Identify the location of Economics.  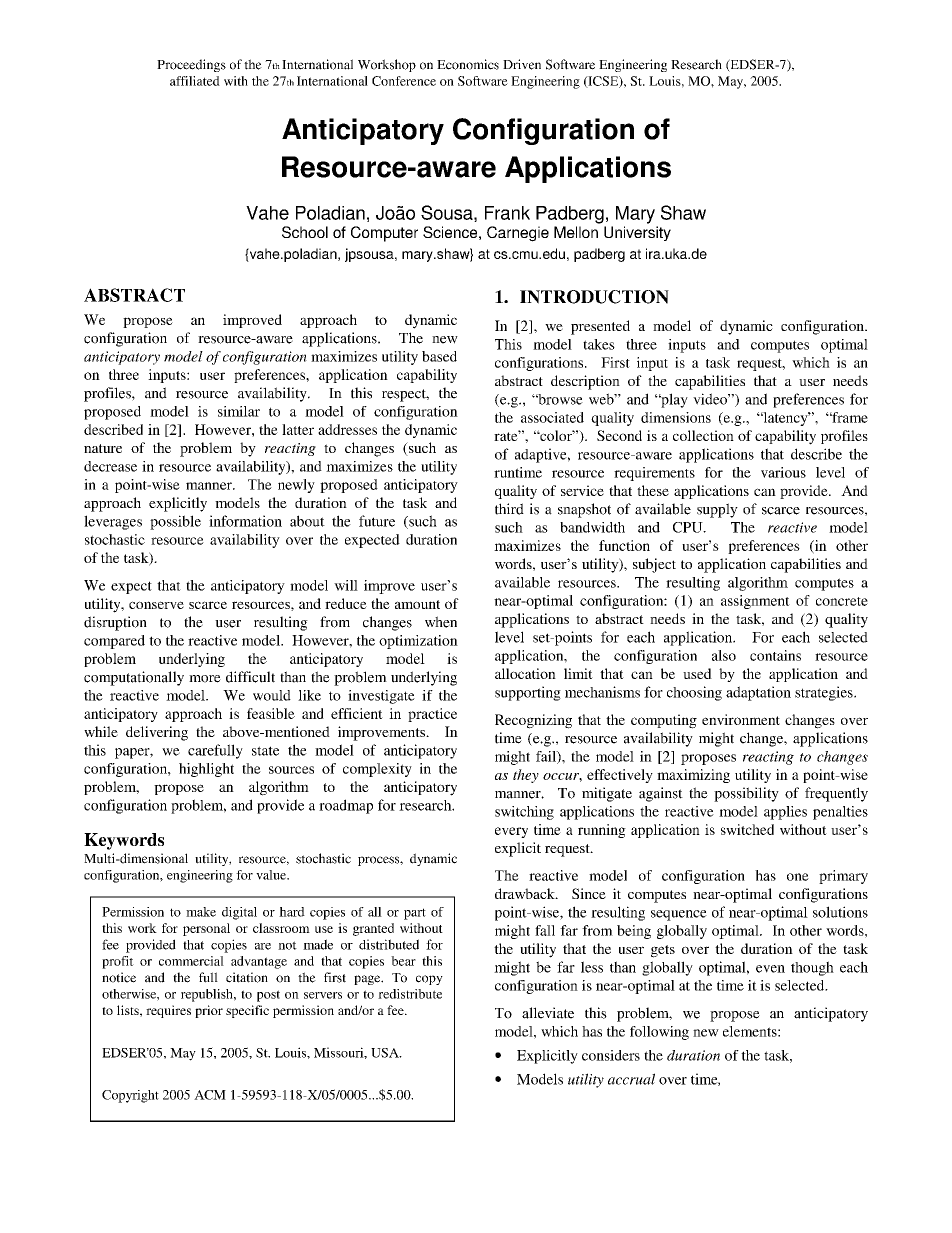
(468, 64).
